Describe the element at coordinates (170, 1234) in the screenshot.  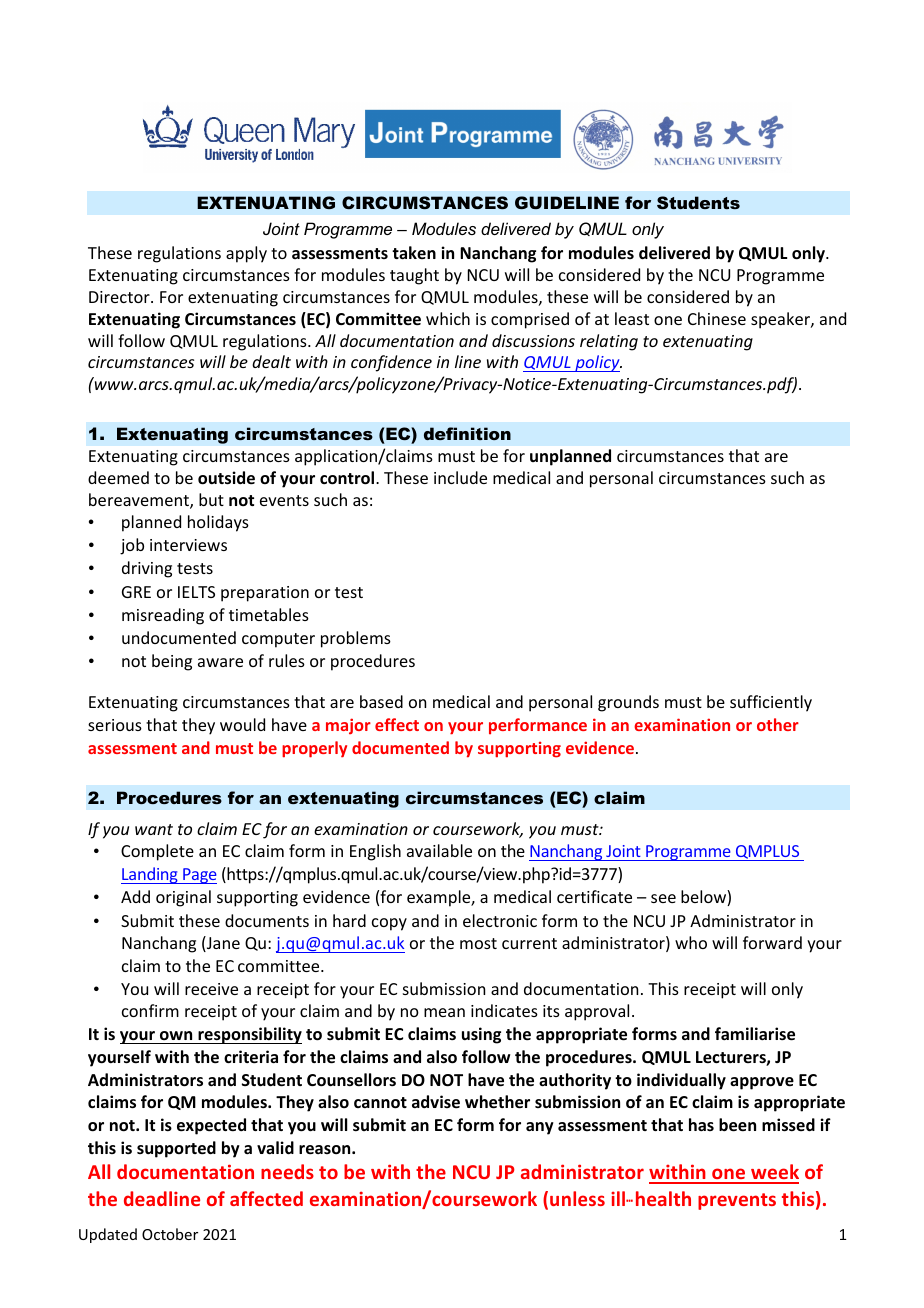
I see `October` at that location.
